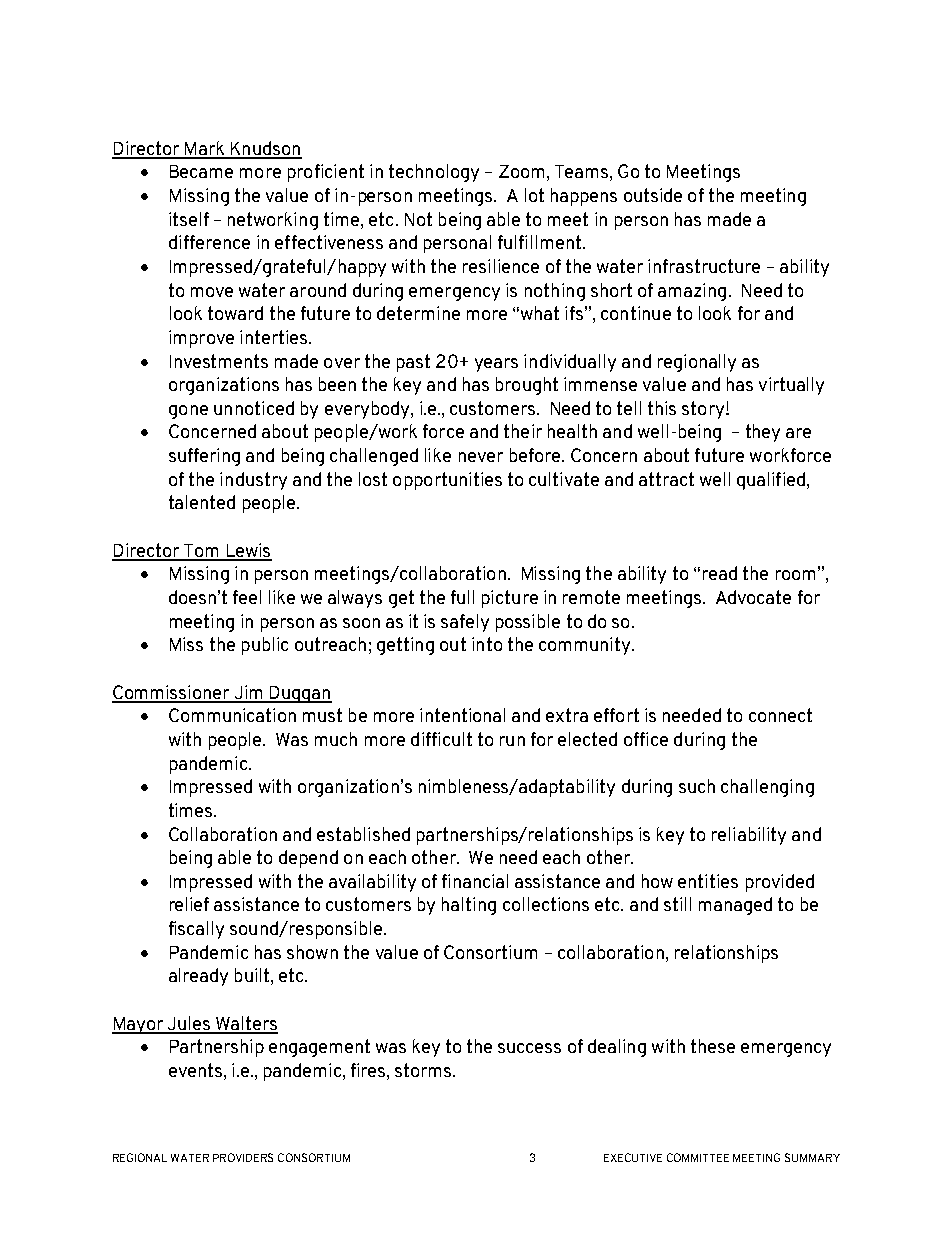  What do you see at coordinates (202, 502) in the screenshot?
I see `talented` at bounding box center [202, 502].
